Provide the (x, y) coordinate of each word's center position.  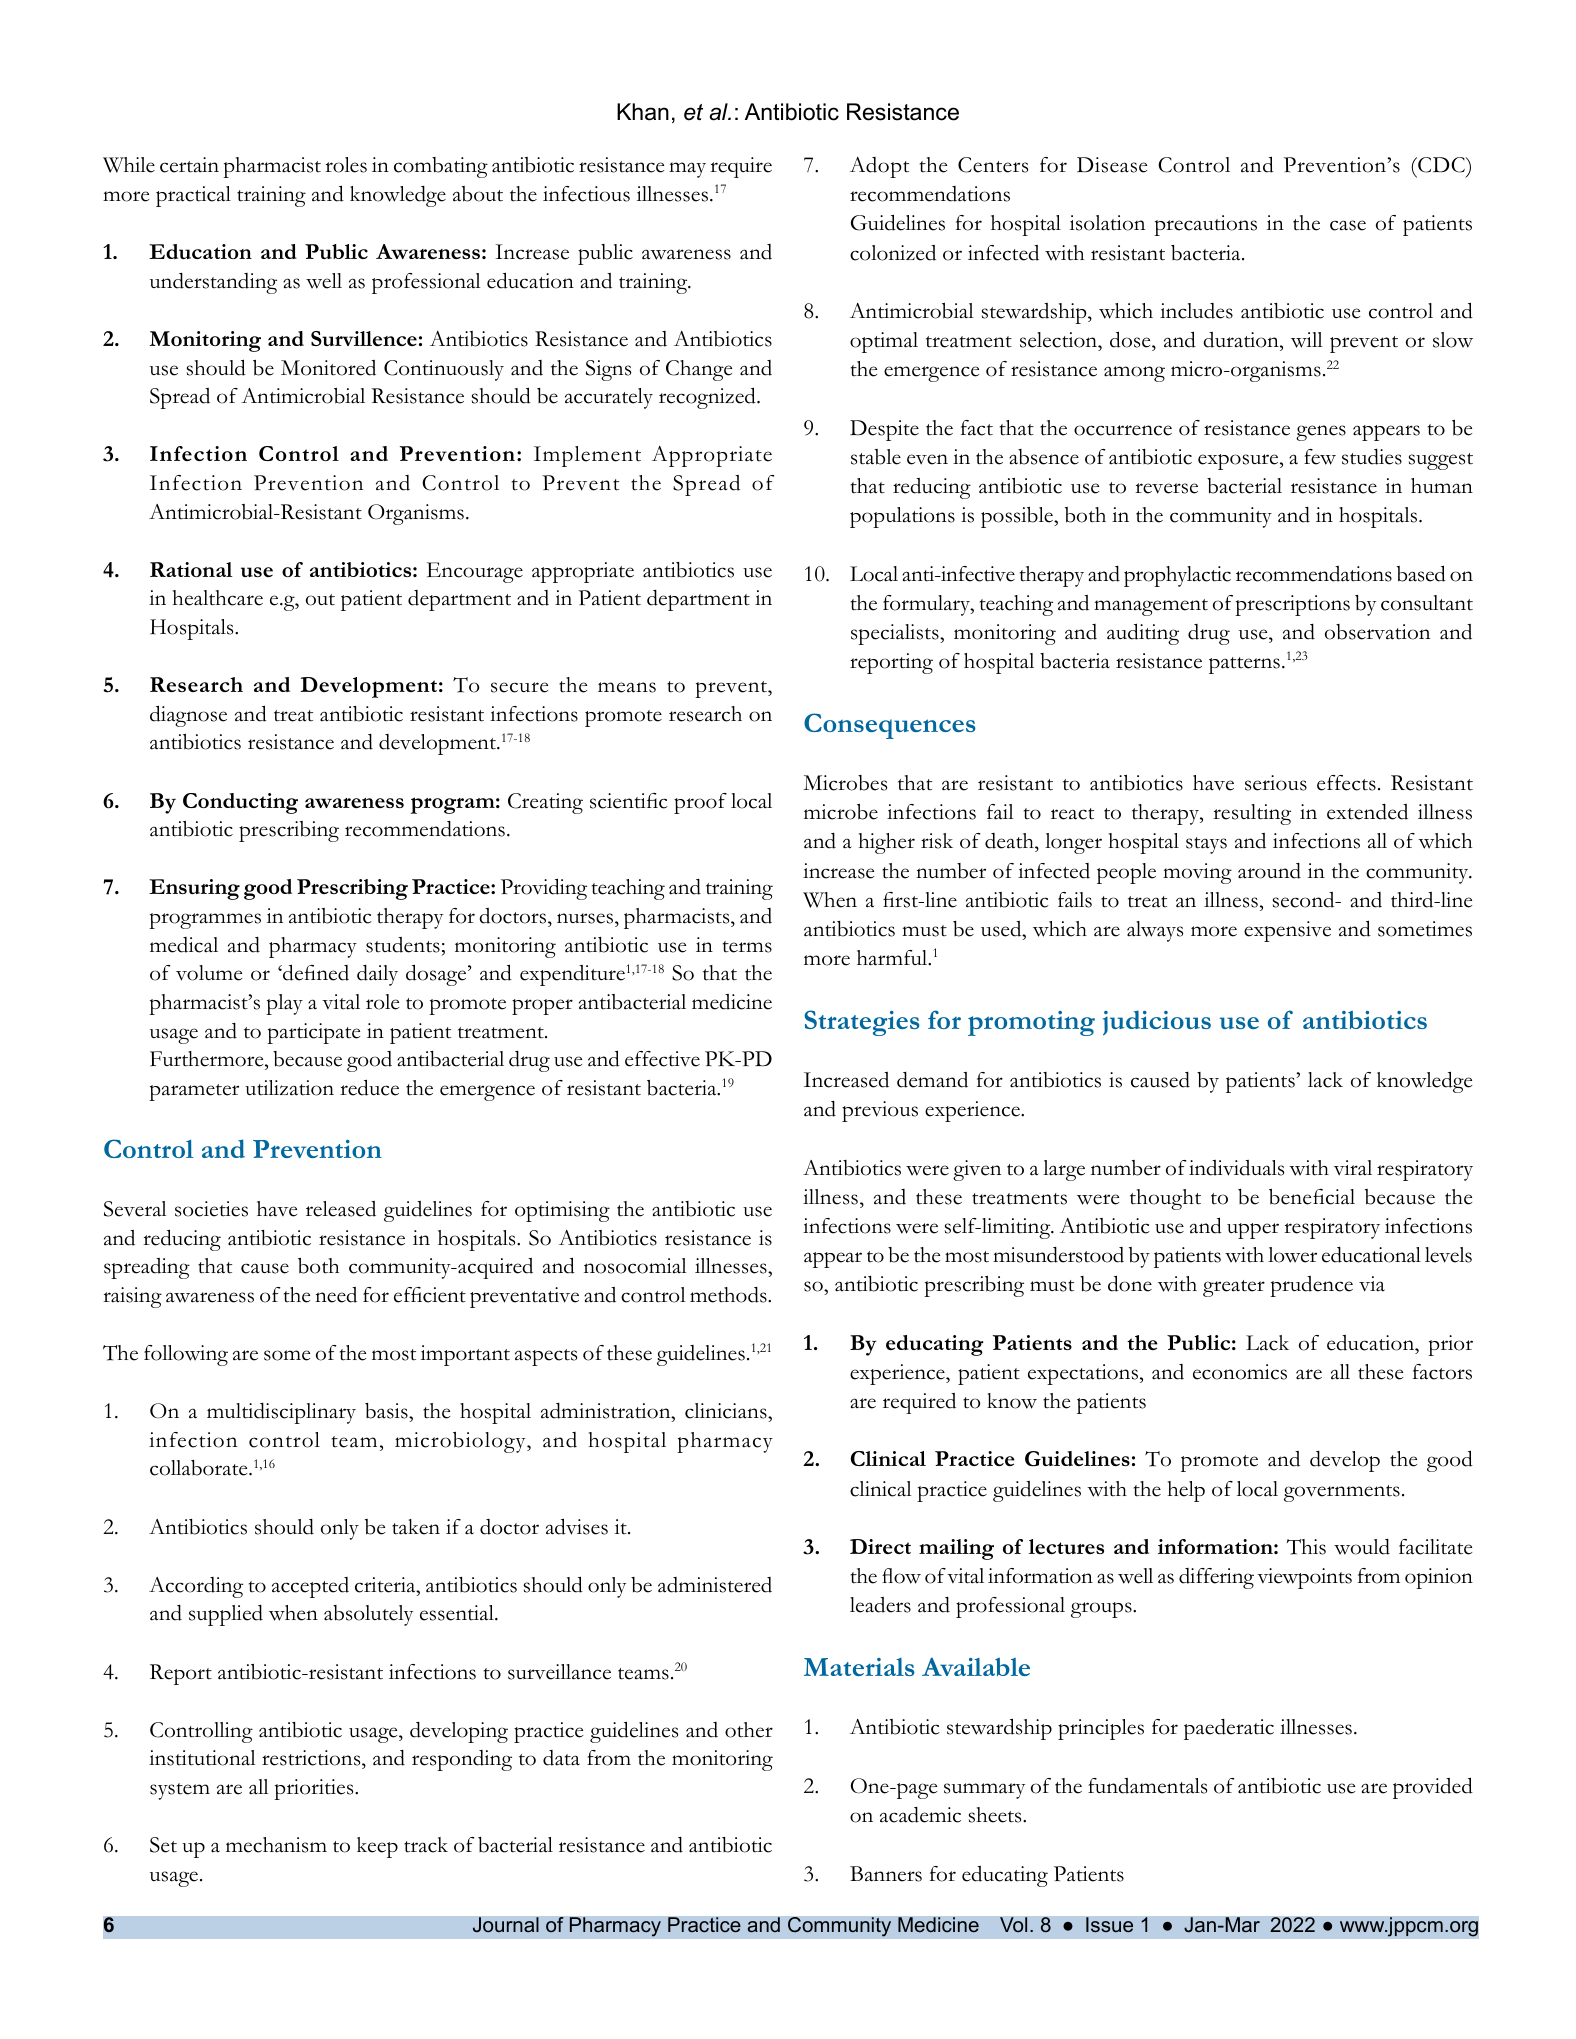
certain (189, 165)
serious (1276, 783)
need (336, 1295)
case (1348, 225)
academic (920, 1815)
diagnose (188, 716)
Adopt (879, 167)
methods (729, 1295)
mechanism (276, 1845)
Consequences (890, 726)
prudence (1311, 1286)
